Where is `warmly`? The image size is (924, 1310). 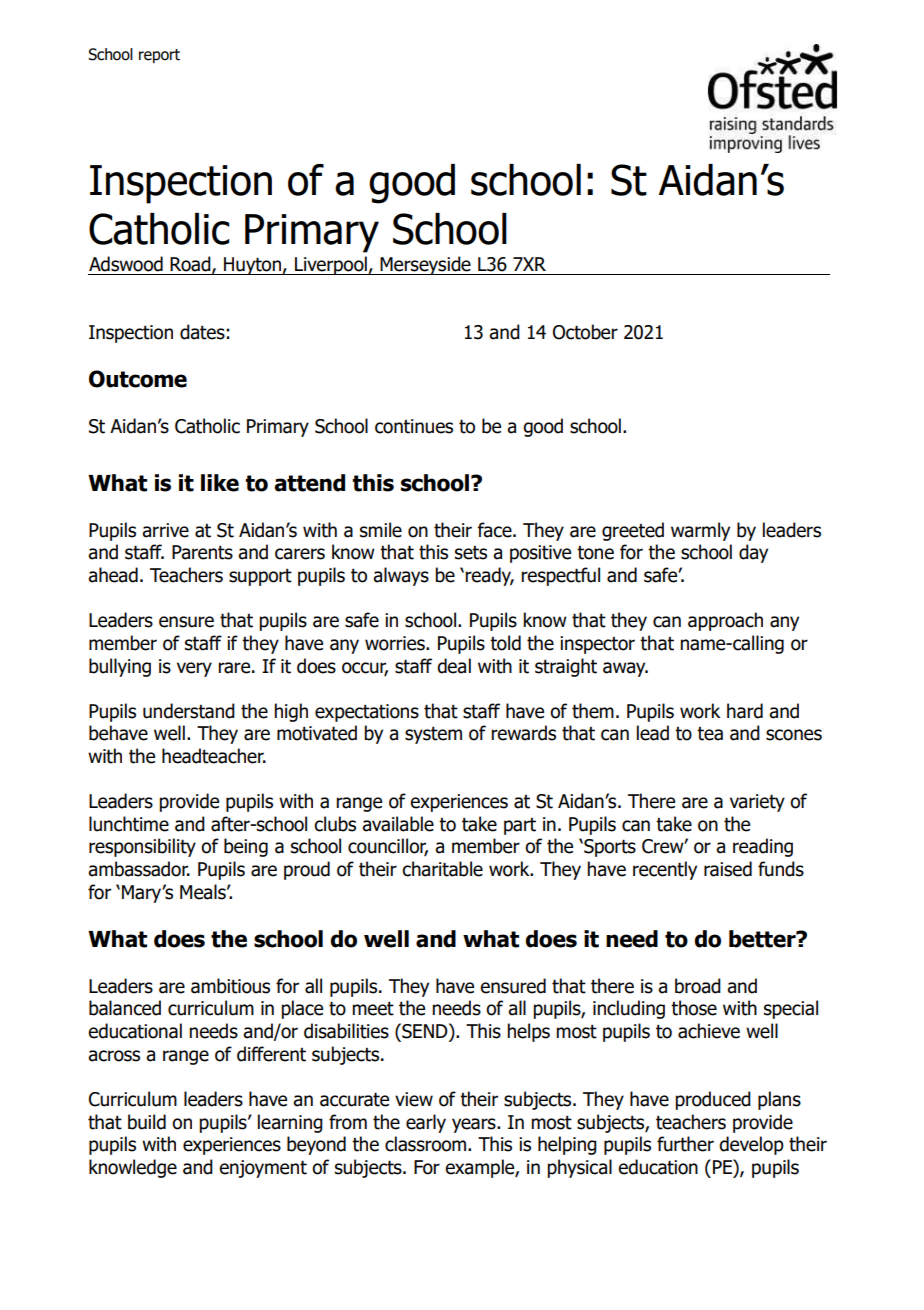 warmly is located at coordinates (700, 531).
